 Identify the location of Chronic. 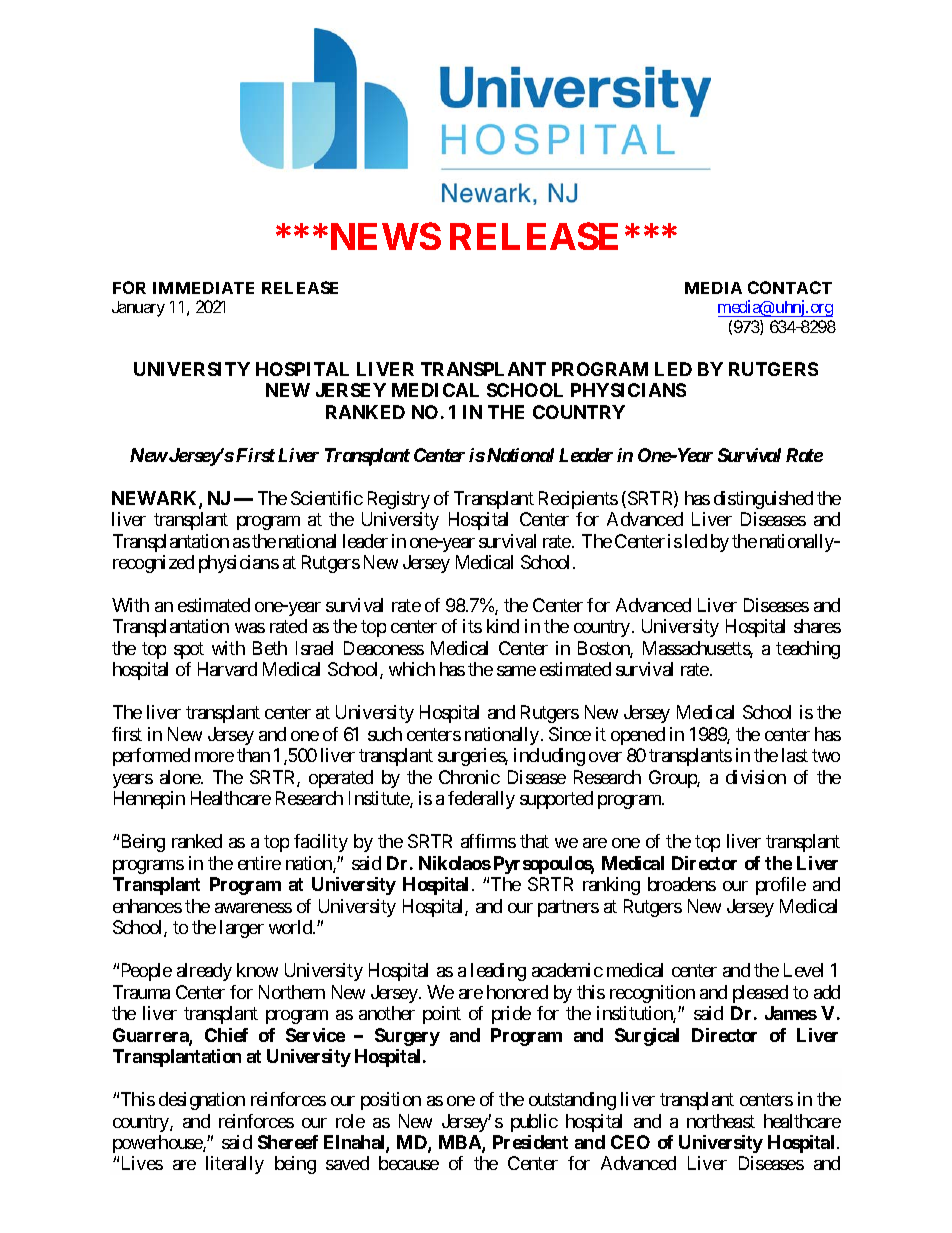
(469, 777).
